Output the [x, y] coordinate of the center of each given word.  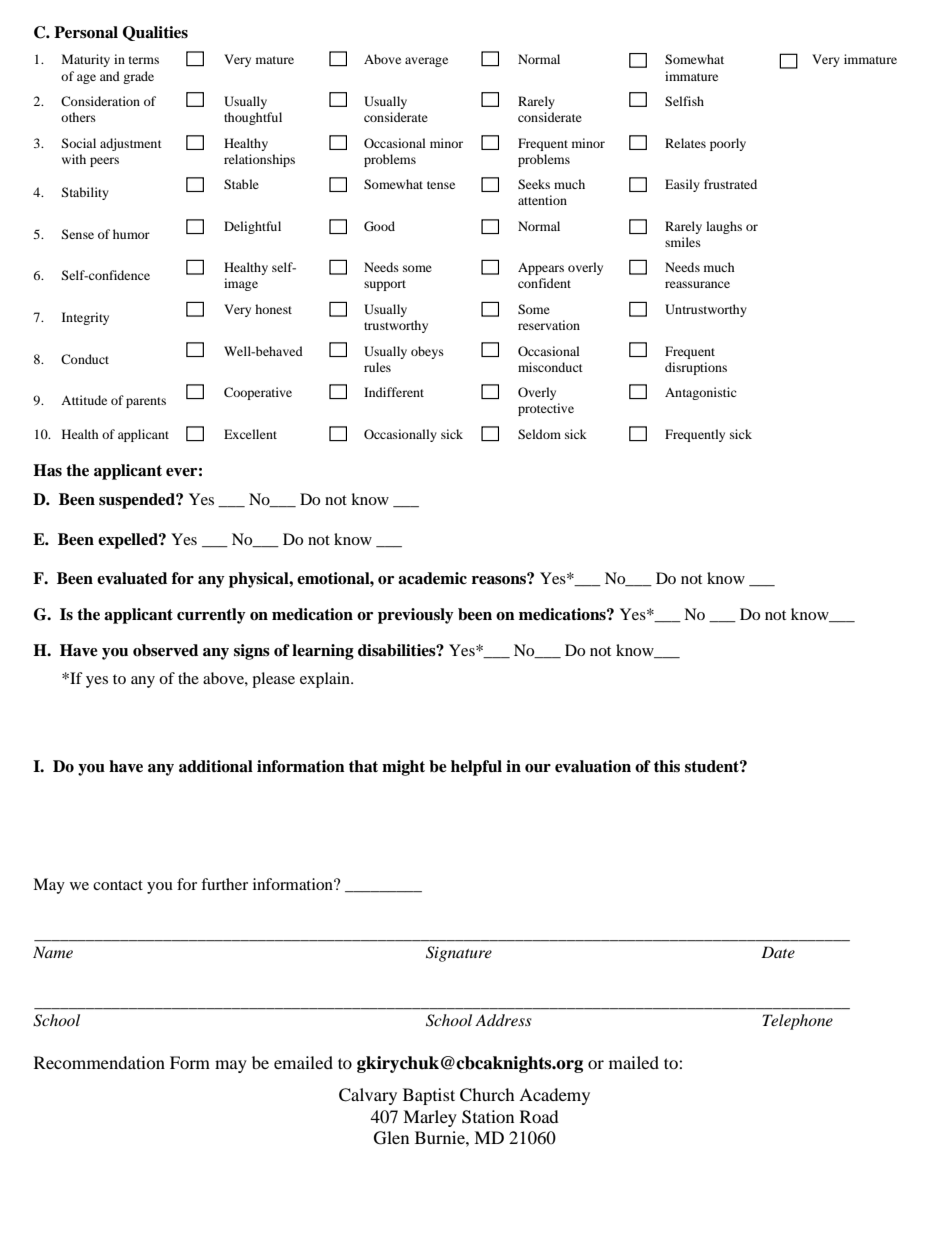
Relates [685, 143]
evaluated [132, 578]
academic [432, 578]
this [667, 766]
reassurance [697, 284]
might [403, 768]
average [426, 62]
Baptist [429, 1096]
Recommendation [99, 1062]
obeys [427, 352]
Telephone [798, 1022]
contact [118, 885]
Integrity [85, 318]
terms [144, 60]
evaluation [593, 766]
